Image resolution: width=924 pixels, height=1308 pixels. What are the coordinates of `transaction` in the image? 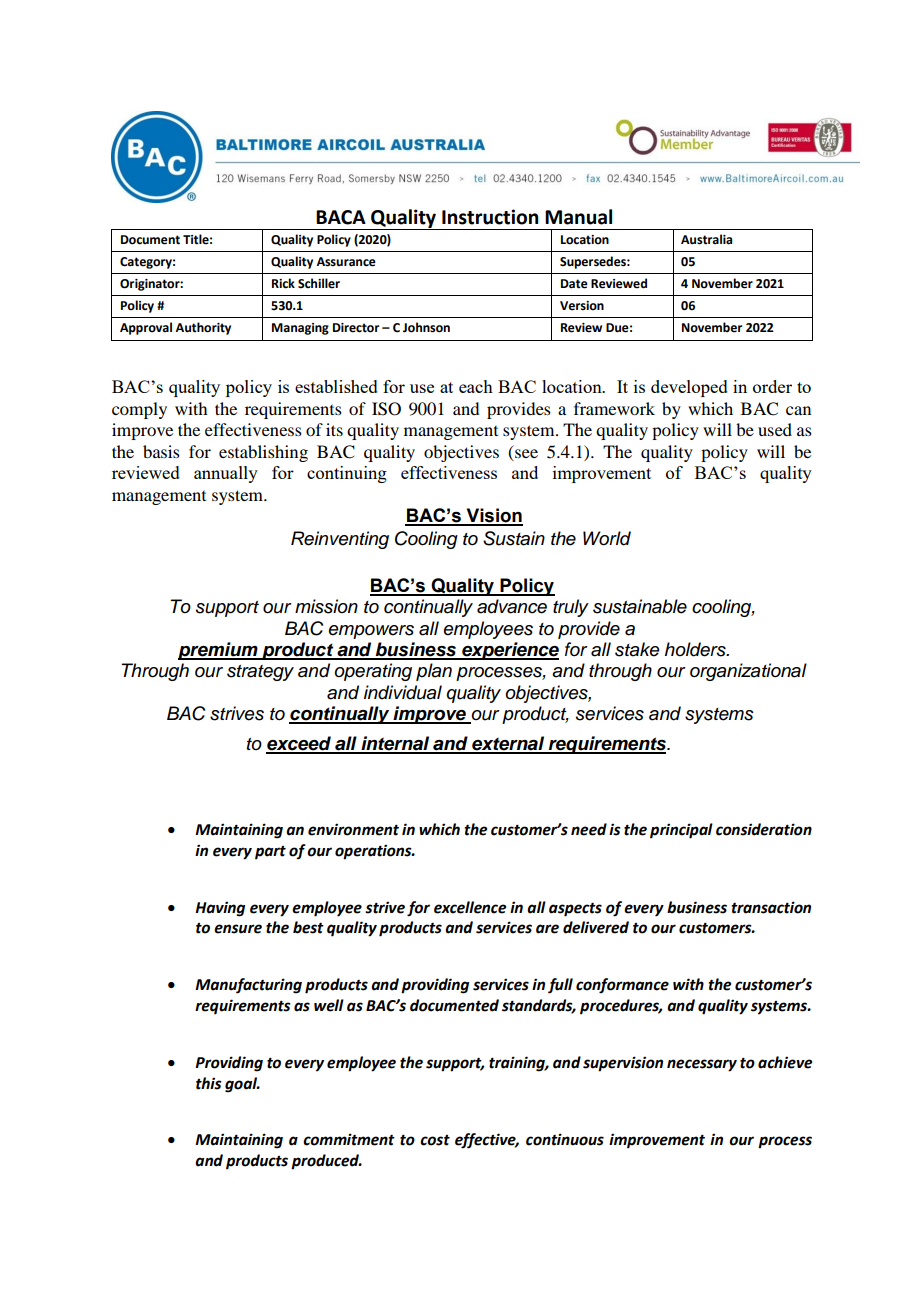 It's located at (771, 907).
